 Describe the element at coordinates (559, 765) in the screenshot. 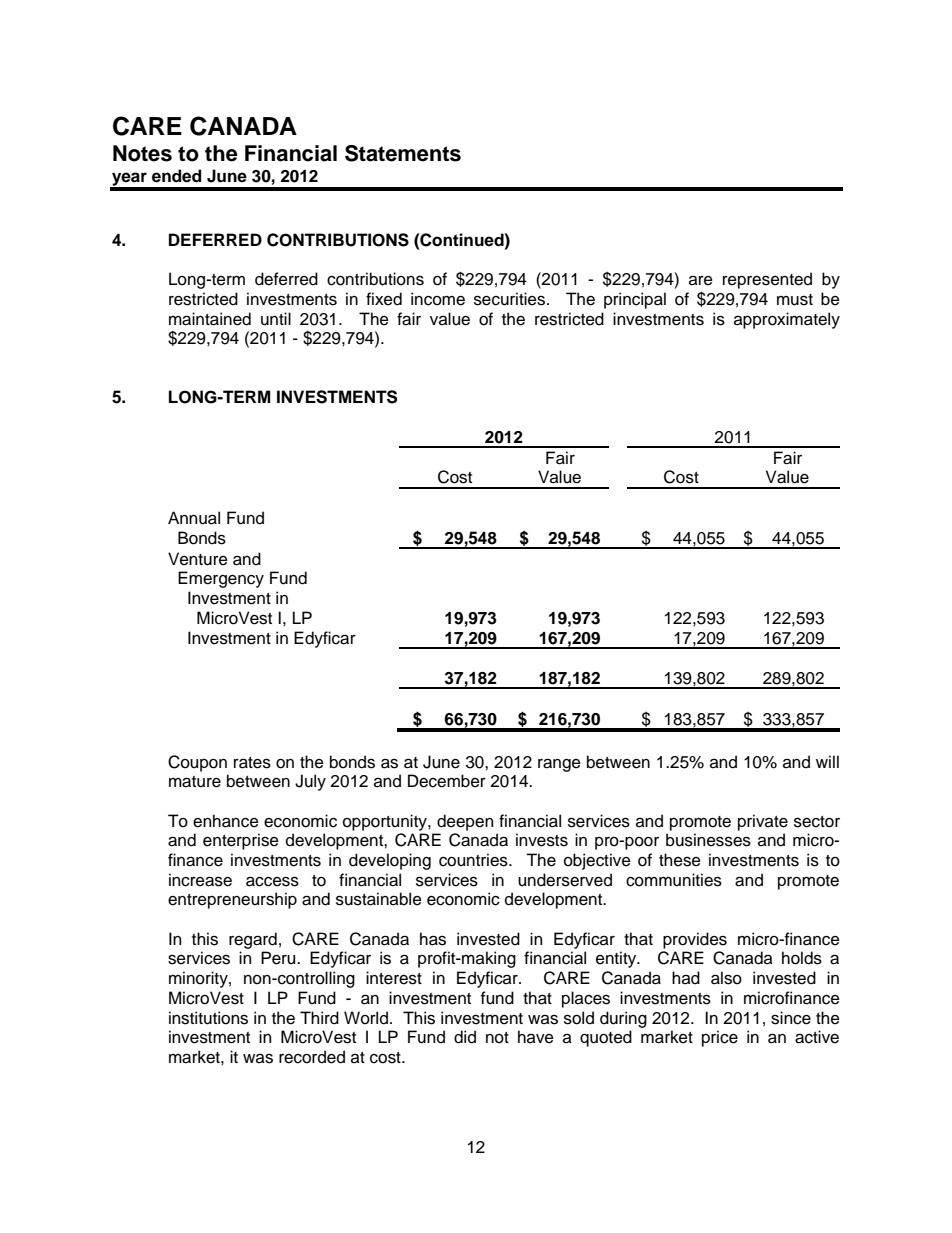

I see `range` at that location.
